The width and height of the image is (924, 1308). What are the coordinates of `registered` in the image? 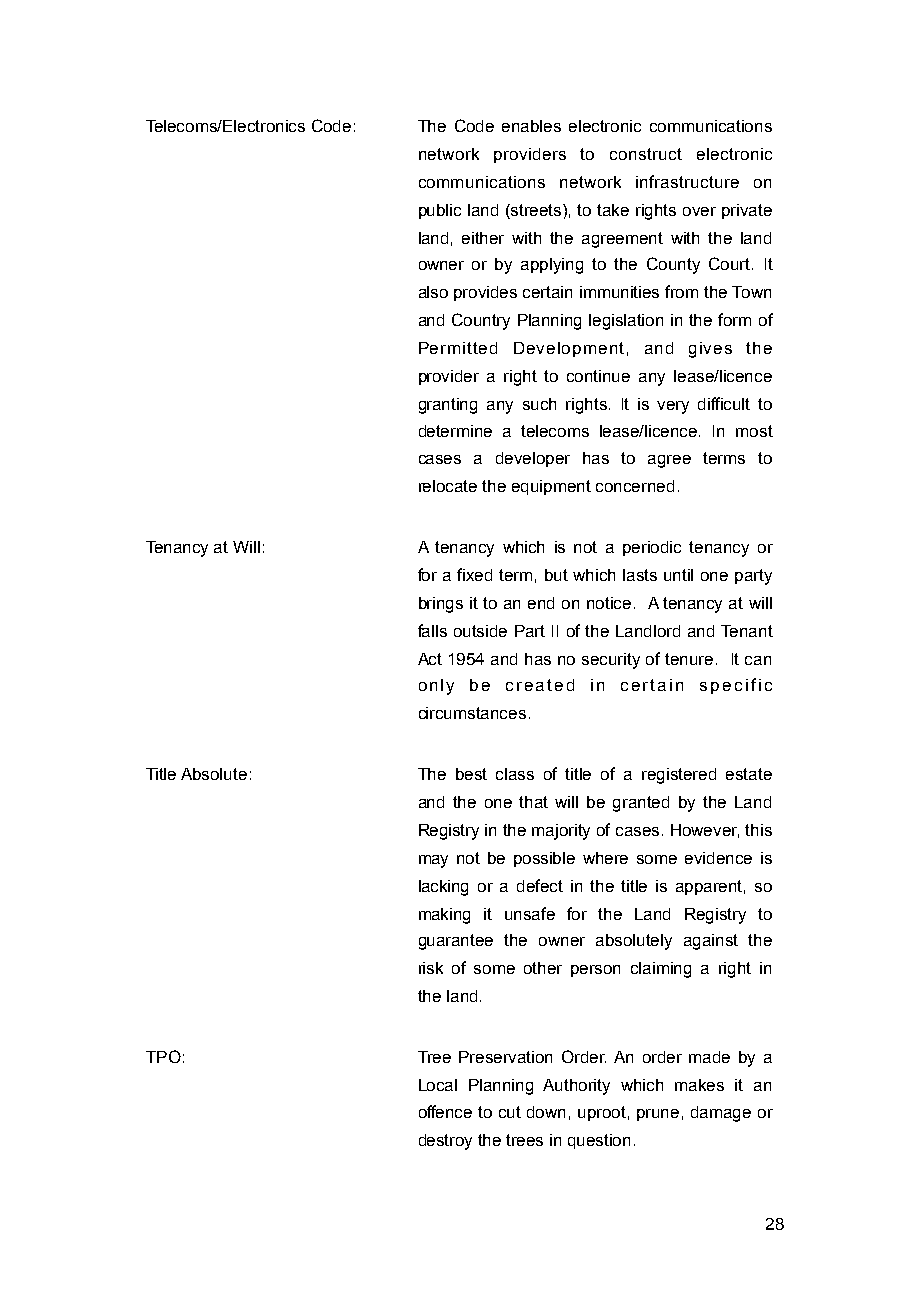 It's located at (679, 776).
